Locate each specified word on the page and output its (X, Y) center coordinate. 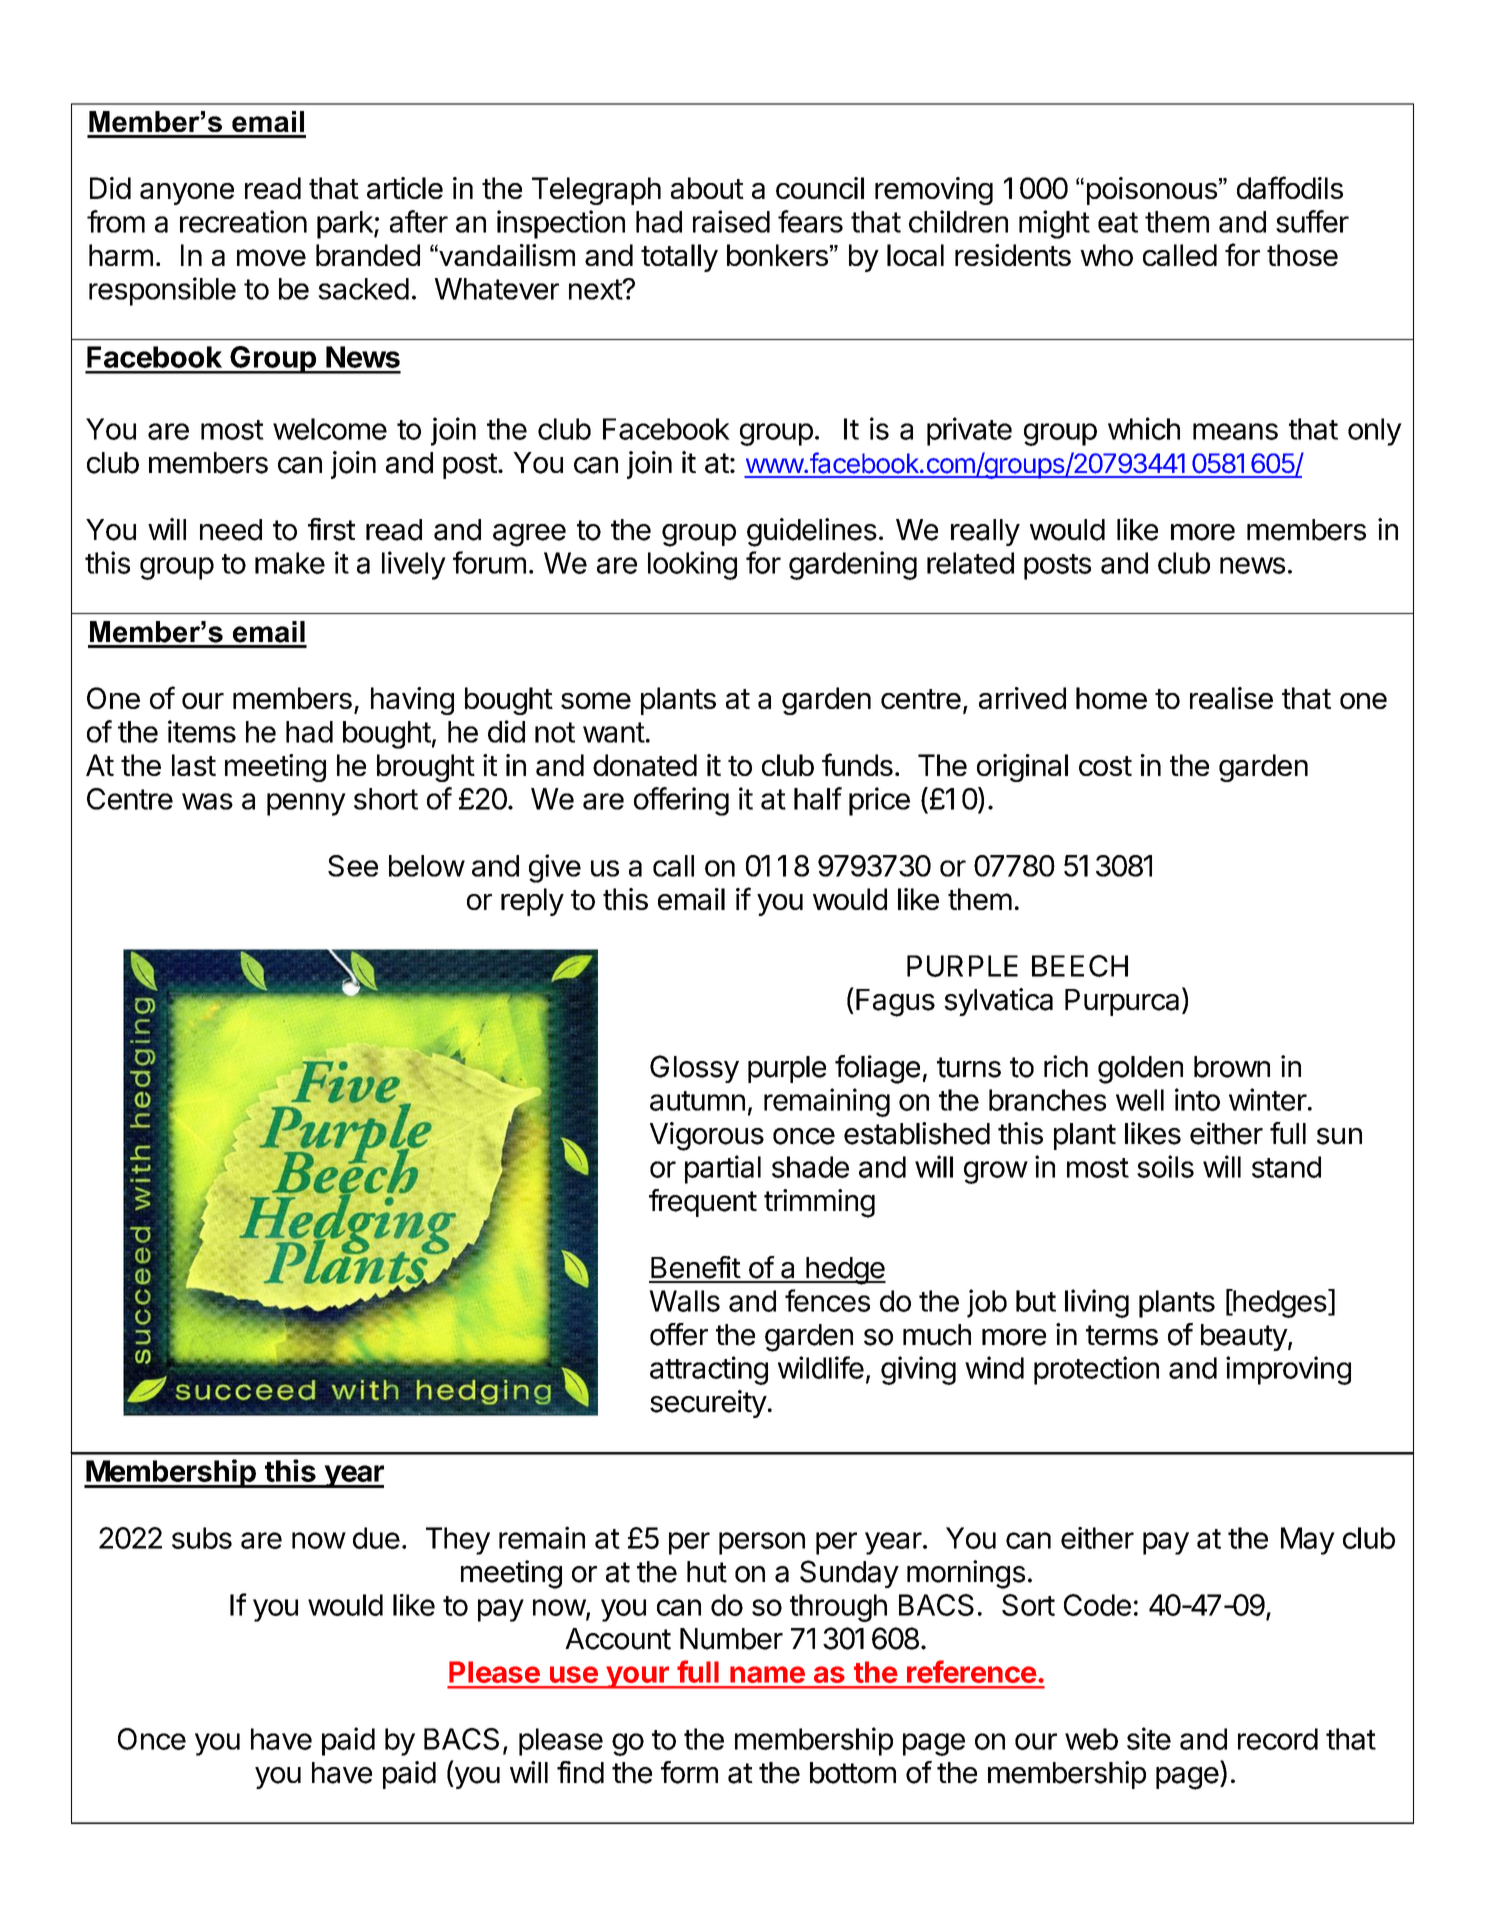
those (1302, 255)
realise (1231, 698)
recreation (243, 221)
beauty (1244, 1337)
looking (692, 565)
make (290, 563)
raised (731, 221)
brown (1232, 1067)
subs (202, 1538)
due (376, 1538)
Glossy (694, 1069)
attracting (709, 1370)
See (353, 866)
